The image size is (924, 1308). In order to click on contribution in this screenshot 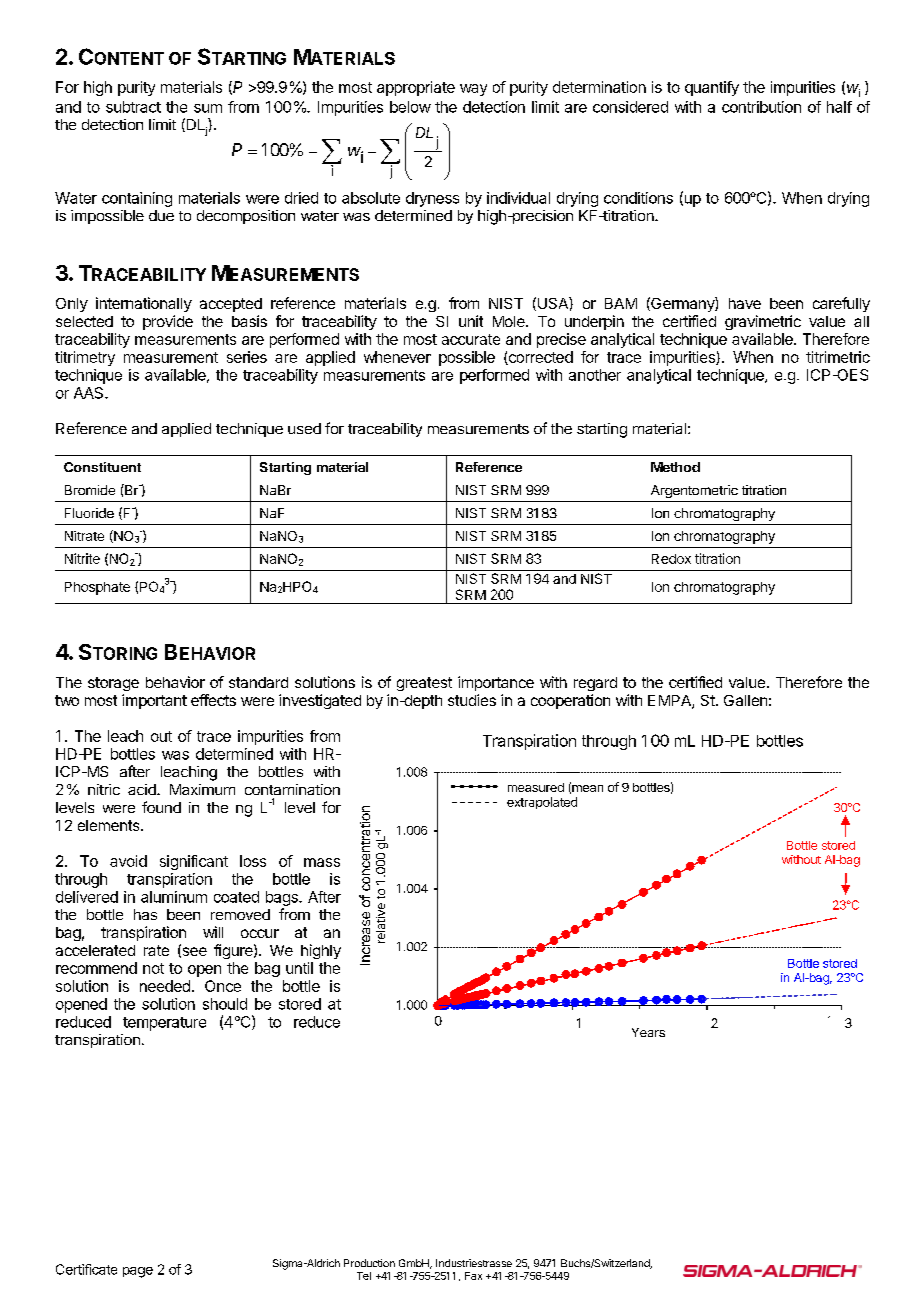, I will do `click(761, 107)`.
